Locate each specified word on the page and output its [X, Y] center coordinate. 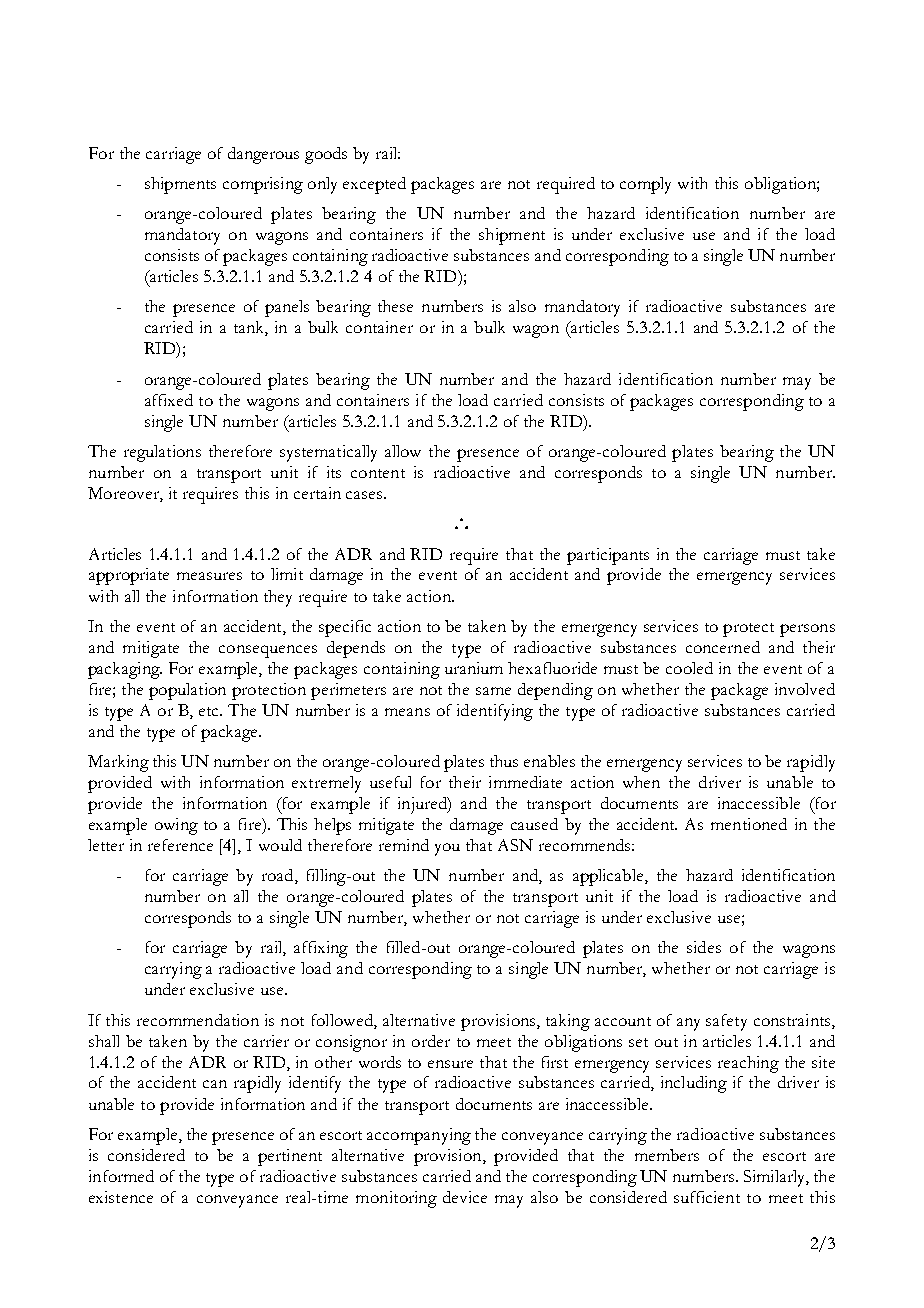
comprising [263, 185]
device [465, 1197]
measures [209, 576]
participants [608, 556]
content [378, 473]
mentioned [749, 824]
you [447, 849]
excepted [374, 185]
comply [645, 185]
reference [180, 845]
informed [121, 1176]
